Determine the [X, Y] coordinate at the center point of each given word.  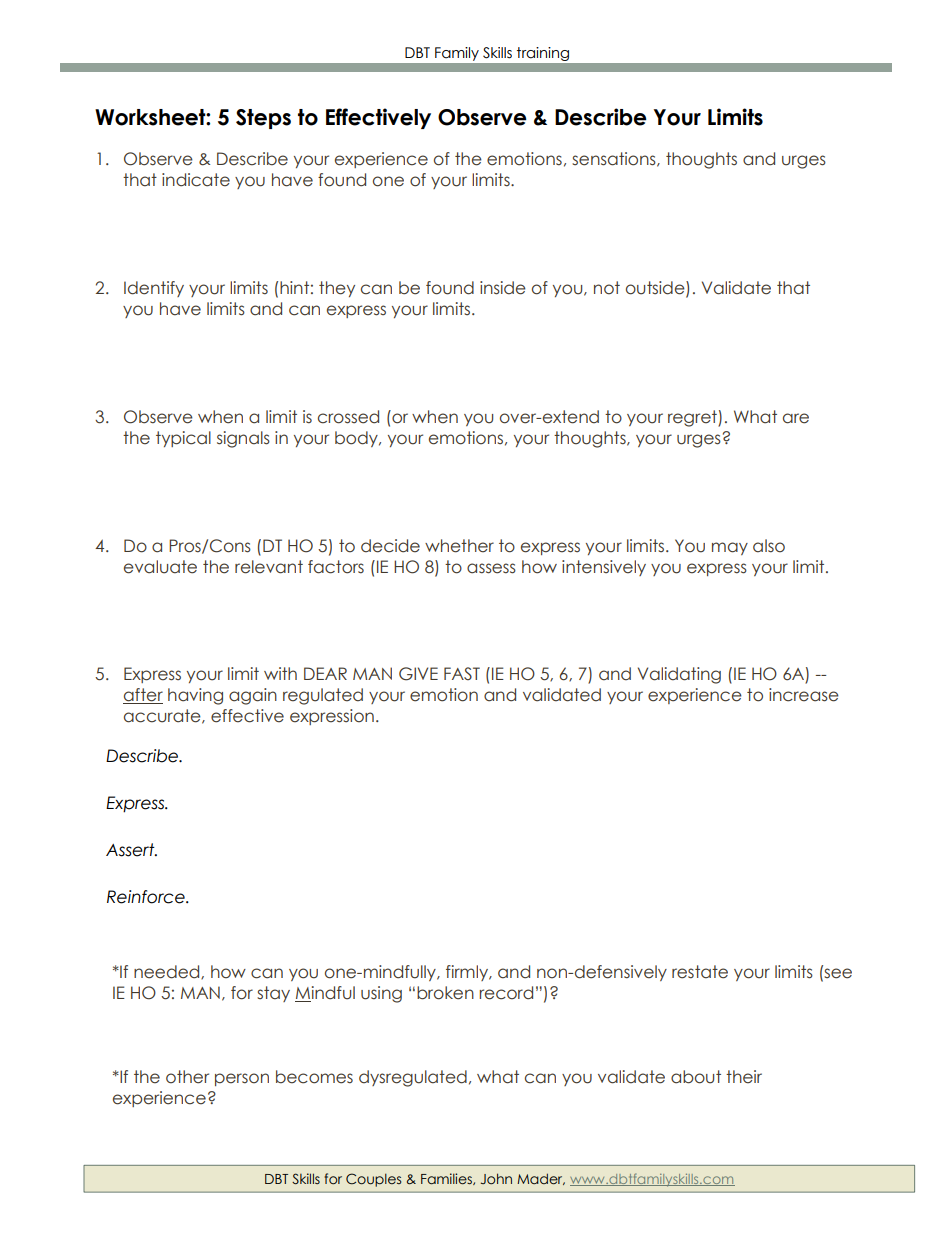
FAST [462, 673]
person [242, 1079]
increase [804, 695]
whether [459, 546]
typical [183, 439]
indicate [196, 180]
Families [447, 1179]
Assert [131, 850]
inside [503, 288]
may [730, 548]
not [607, 288]
